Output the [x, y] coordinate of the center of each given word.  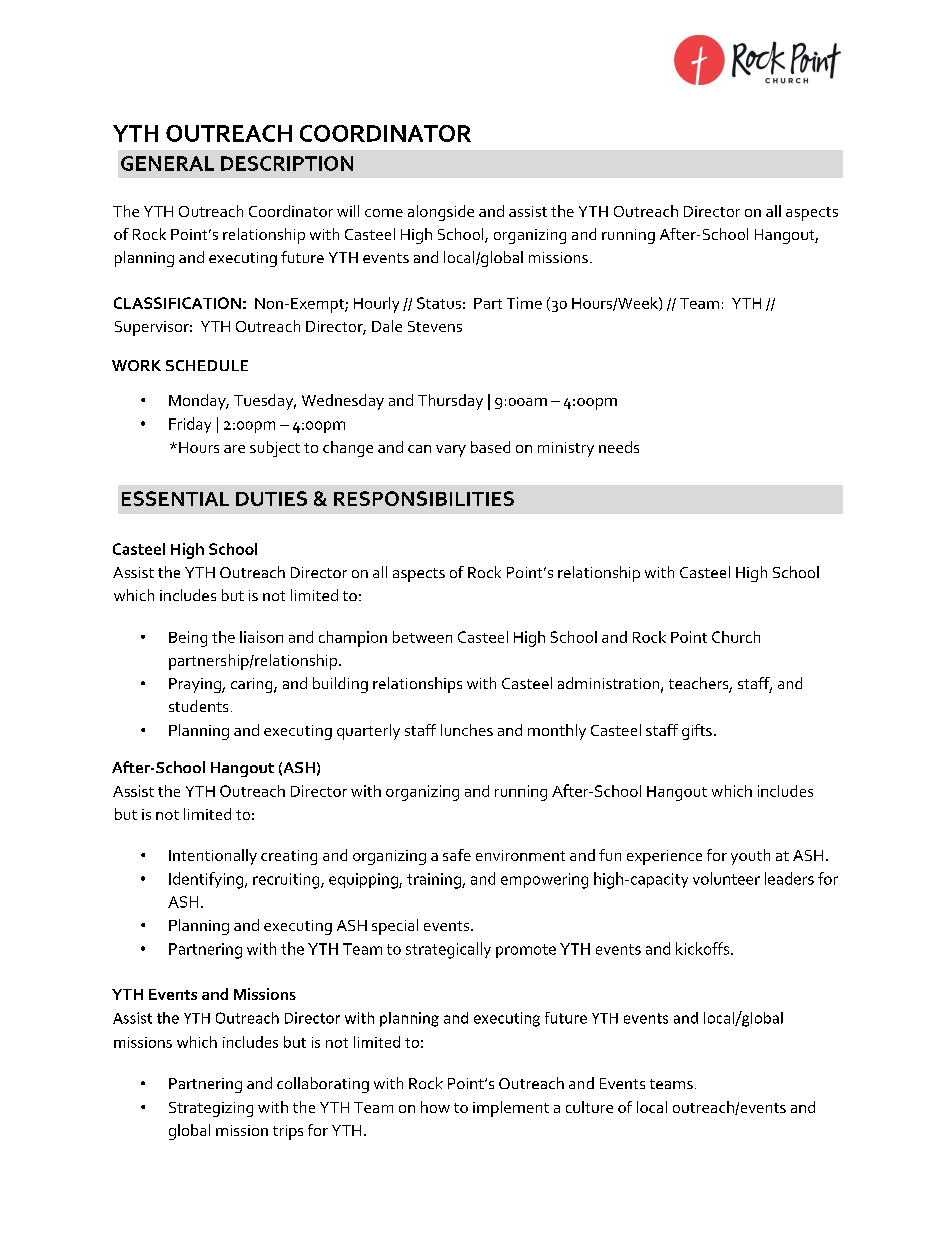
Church [736, 637]
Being [188, 639]
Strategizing [211, 1109]
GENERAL [167, 163]
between [422, 637]
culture [589, 1107]
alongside [441, 213]
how [435, 1107]
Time [524, 303]
